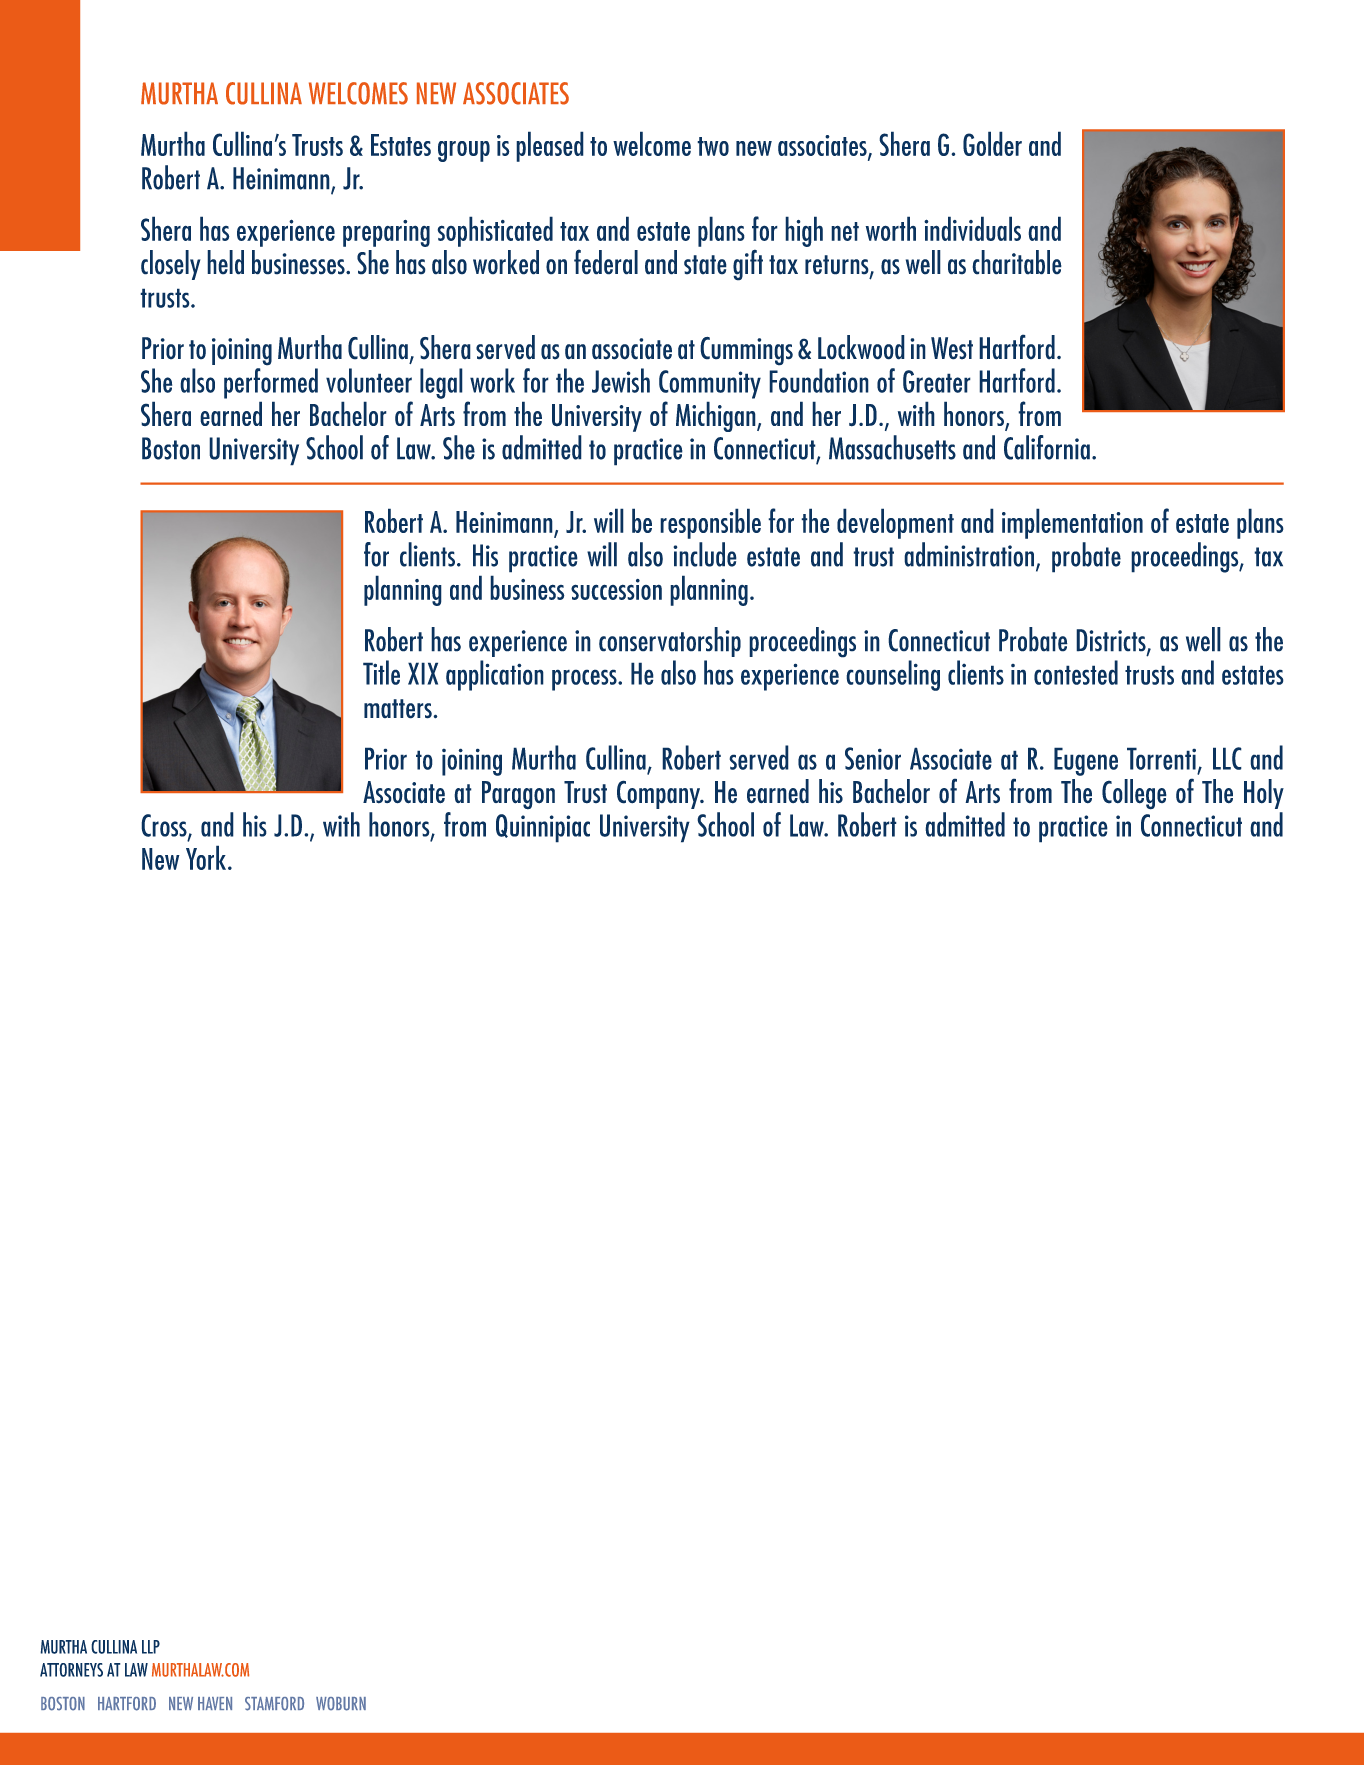  I want to click on Title, so click(381, 672).
